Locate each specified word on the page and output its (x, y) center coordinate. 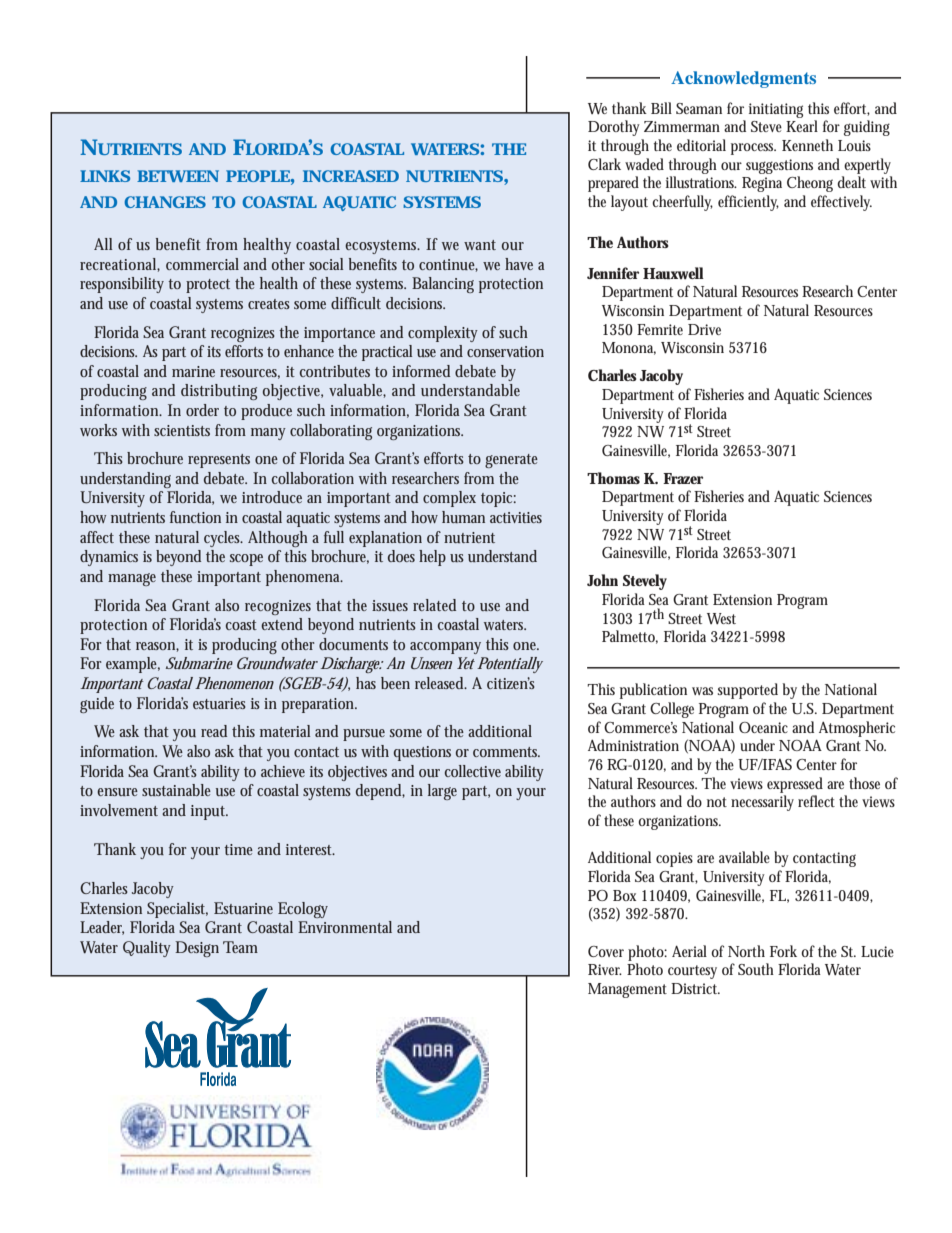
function (195, 517)
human (463, 517)
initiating (776, 110)
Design (197, 949)
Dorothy (614, 128)
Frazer (683, 478)
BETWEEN (178, 176)
